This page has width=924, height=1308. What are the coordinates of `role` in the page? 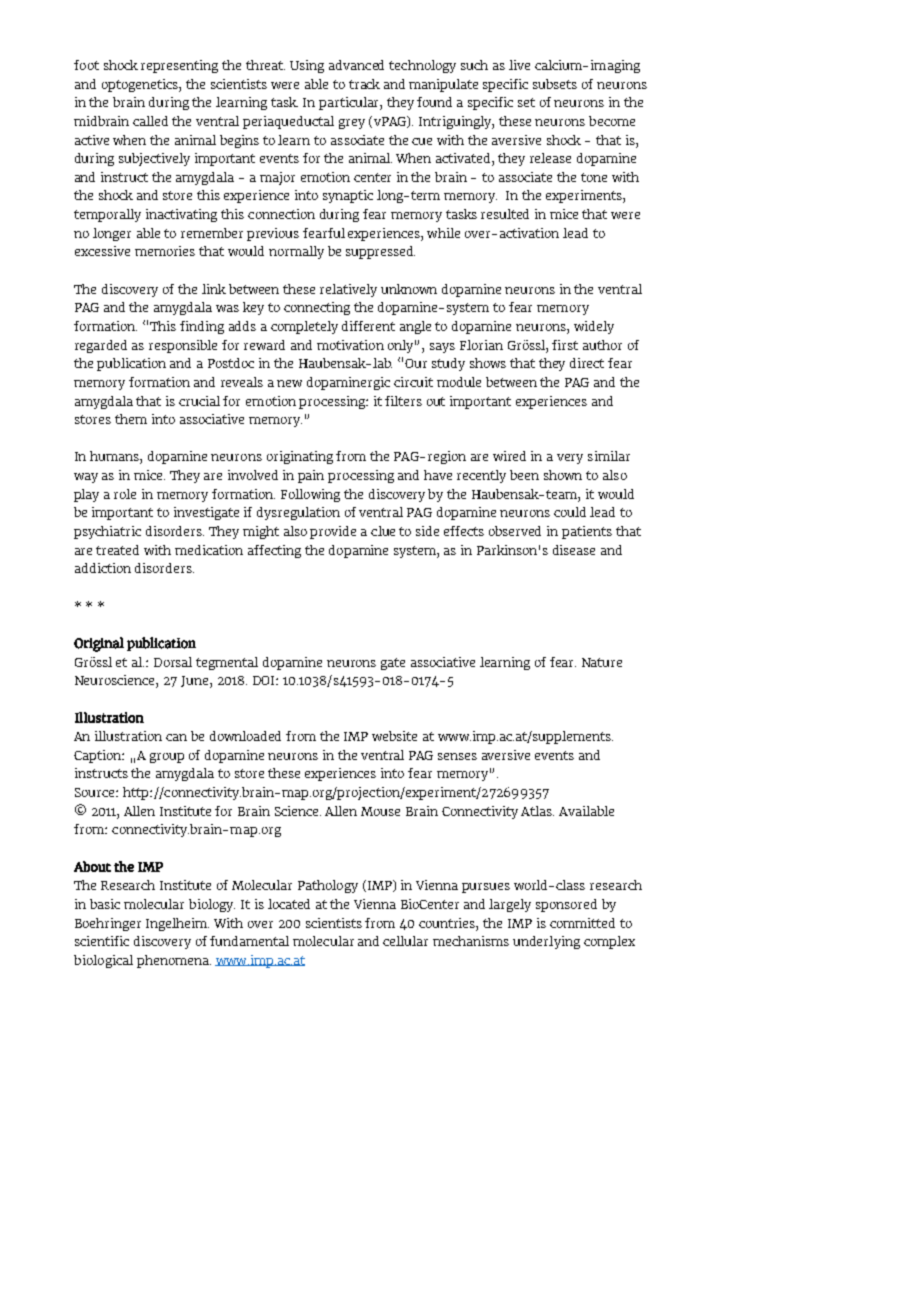 It's located at (125, 494).
